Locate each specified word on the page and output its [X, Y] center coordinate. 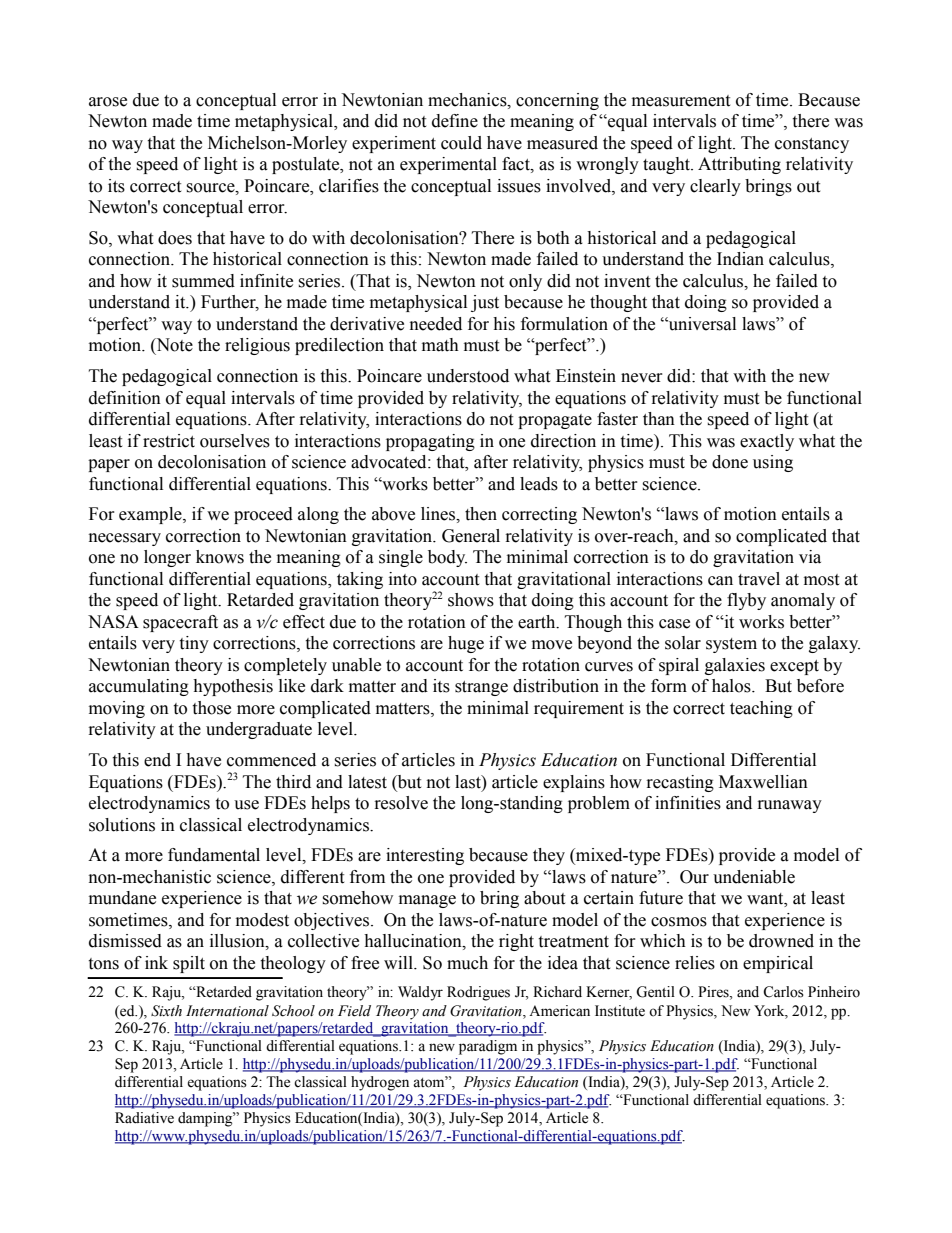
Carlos [783, 992]
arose [108, 102]
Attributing [739, 165]
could [461, 143]
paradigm [488, 1047]
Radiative [144, 1118]
